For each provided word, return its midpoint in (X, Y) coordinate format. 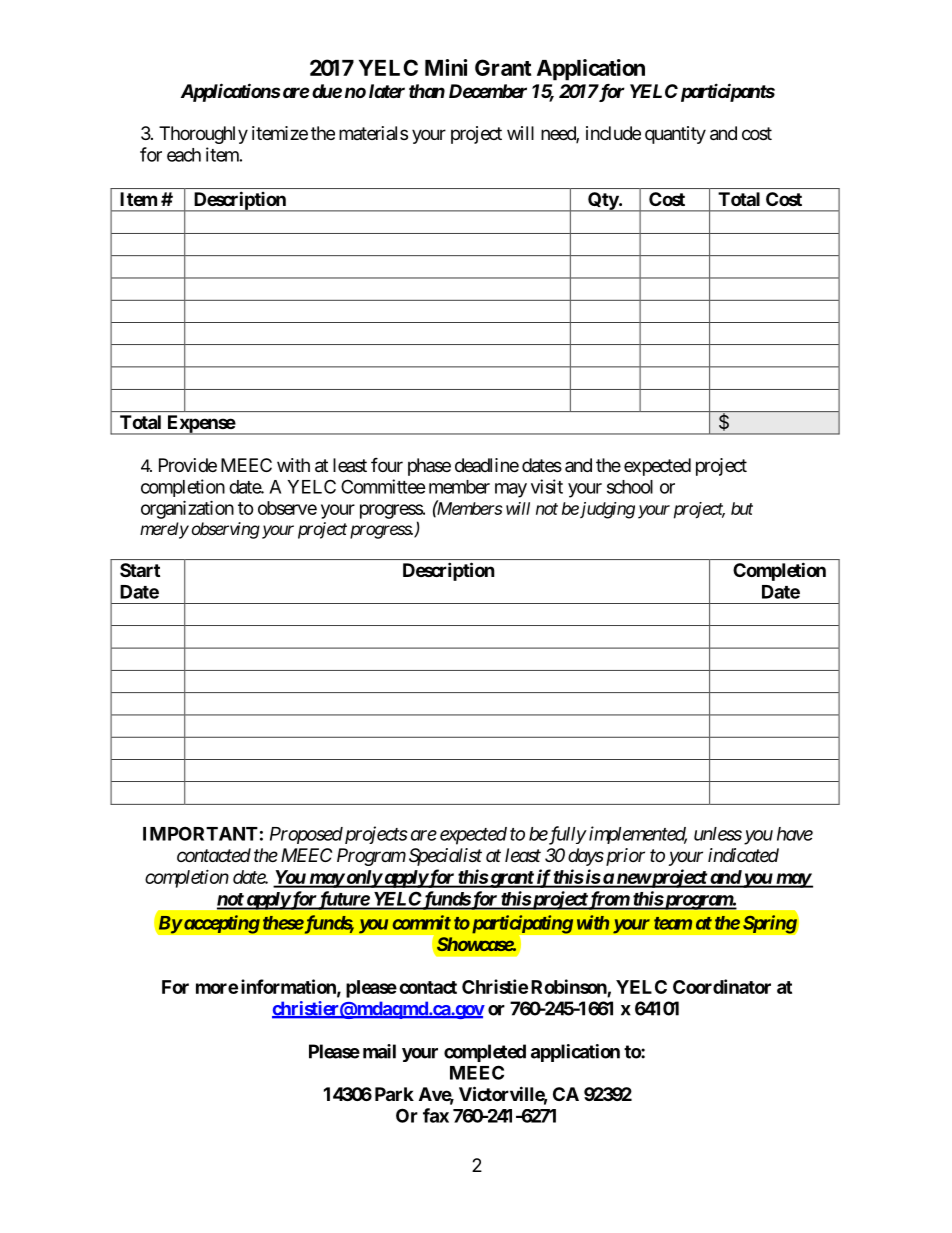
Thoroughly (203, 135)
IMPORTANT (200, 833)
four (387, 464)
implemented (638, 835)
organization (187, 509)
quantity (675, 135)
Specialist (445, 857)
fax (436, 1115)
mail (379, 1051)
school (630, 487)
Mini (446, 67)
